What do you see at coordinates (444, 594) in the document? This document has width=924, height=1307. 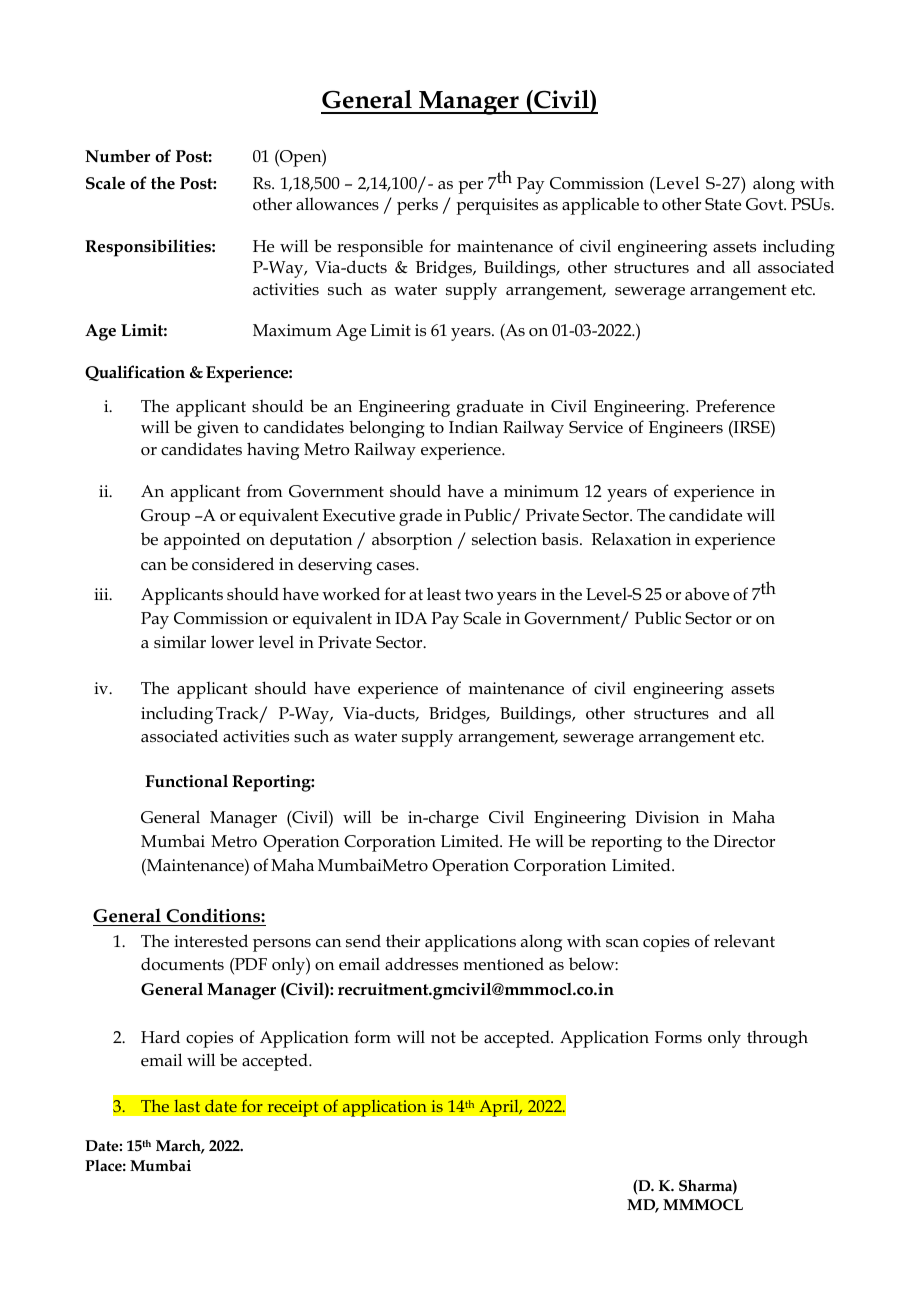 I see `least` at bounding box center [444, 594].
